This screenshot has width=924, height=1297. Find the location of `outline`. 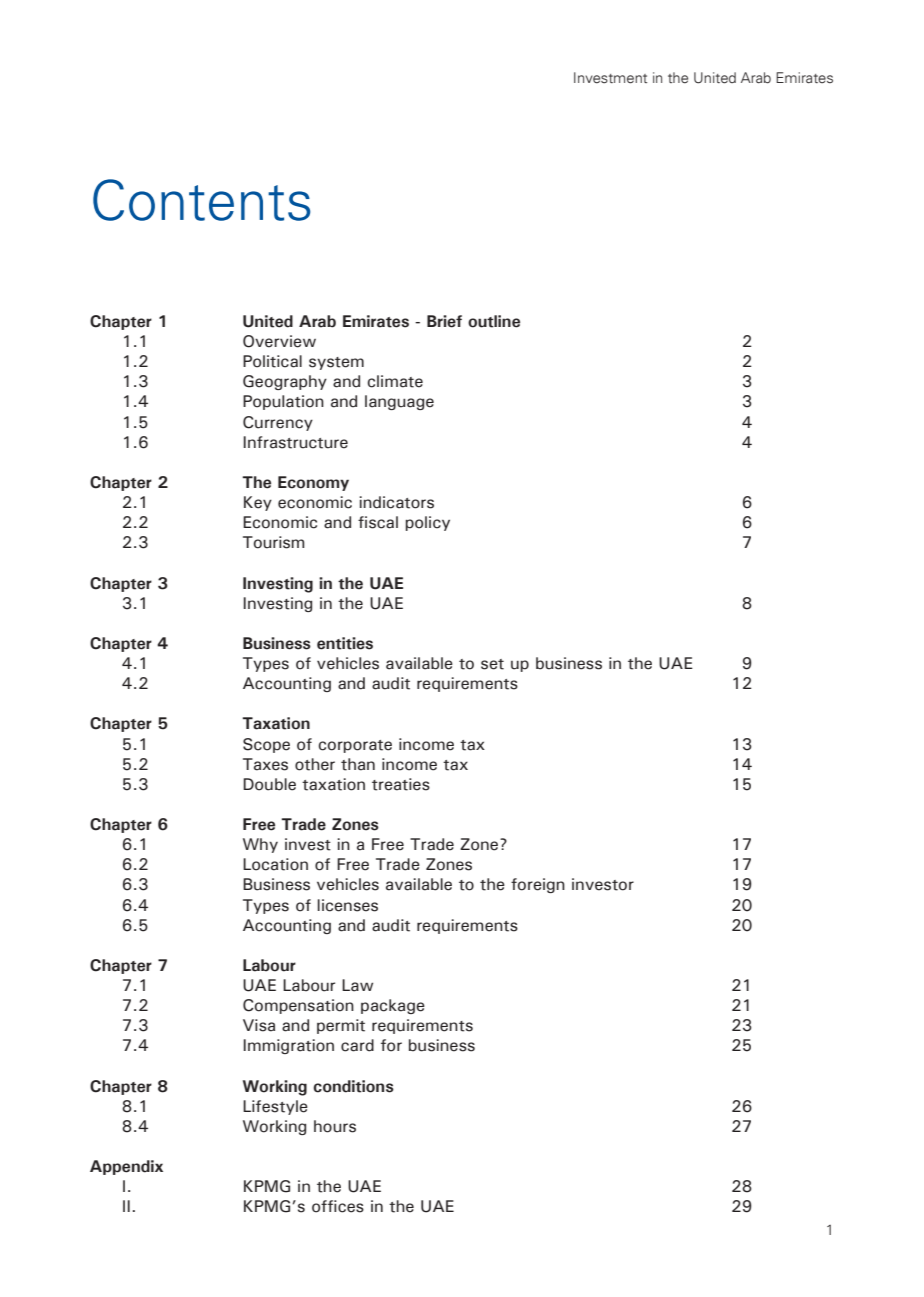

outline is located at coordinates (494, 321).
